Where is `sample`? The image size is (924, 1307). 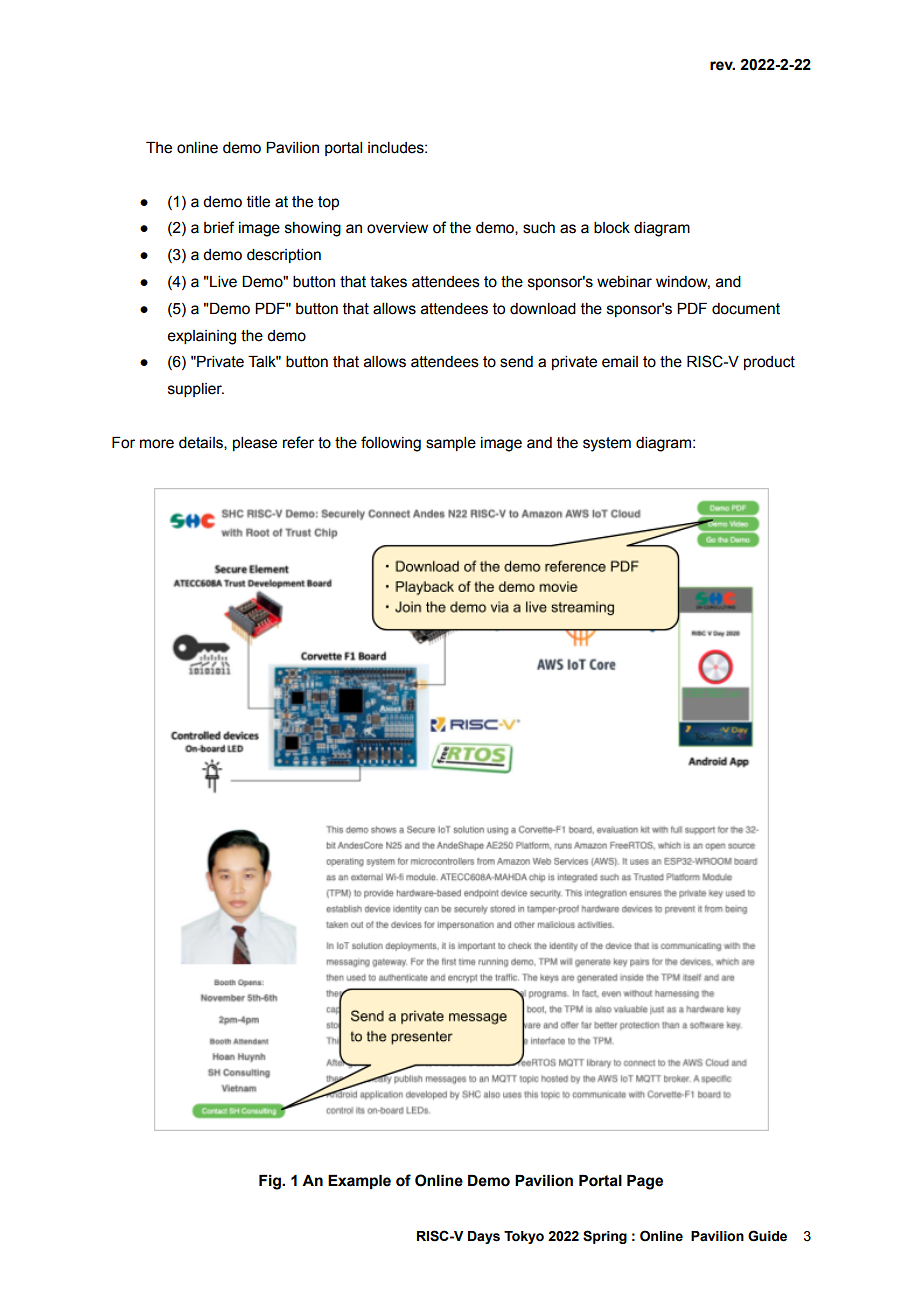
sample is located at coordinates (451, 444).
